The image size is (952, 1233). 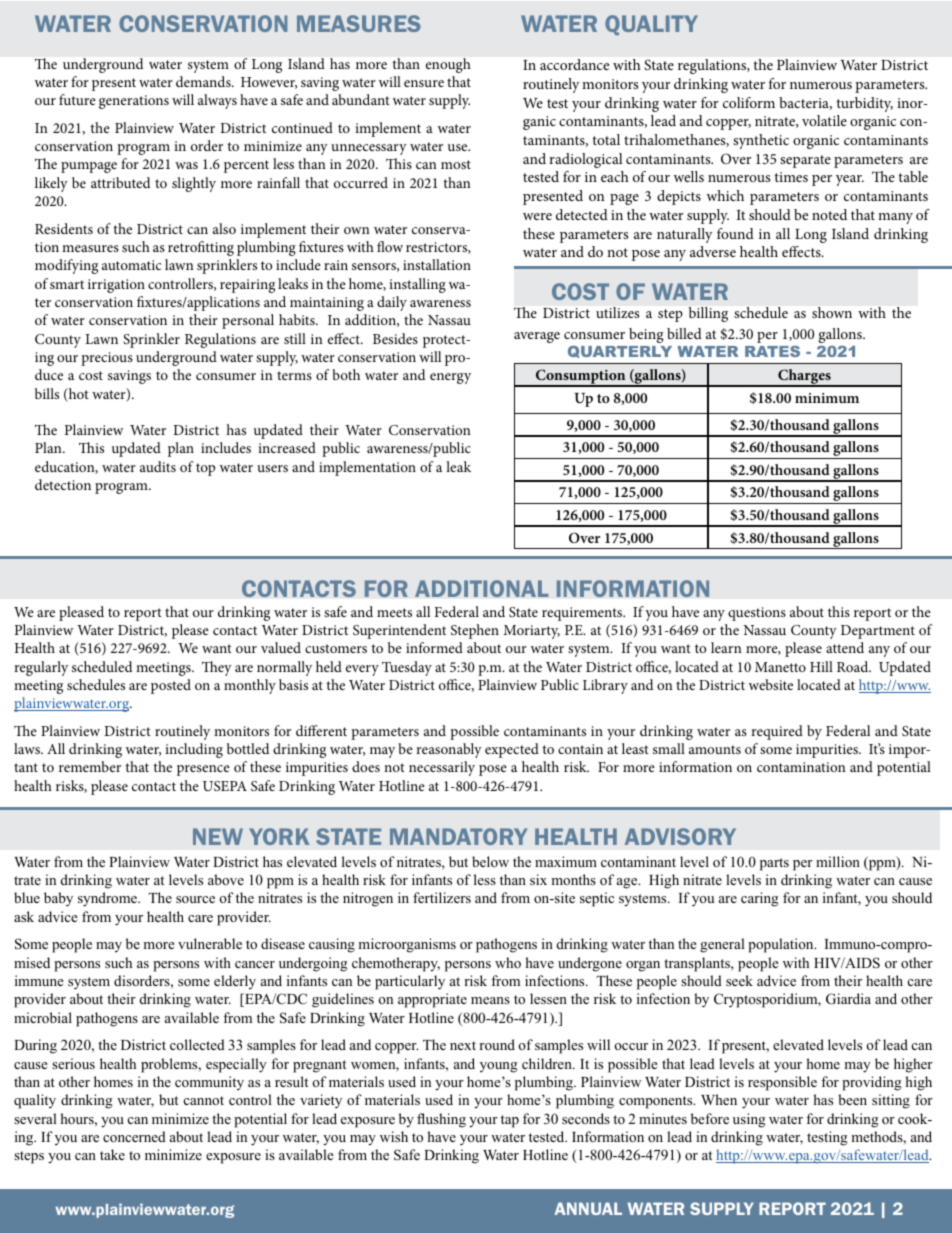 What do you see at coordinates (158, 466) in the screenshot?
I see `audits` at bounding box center [158, 466].
